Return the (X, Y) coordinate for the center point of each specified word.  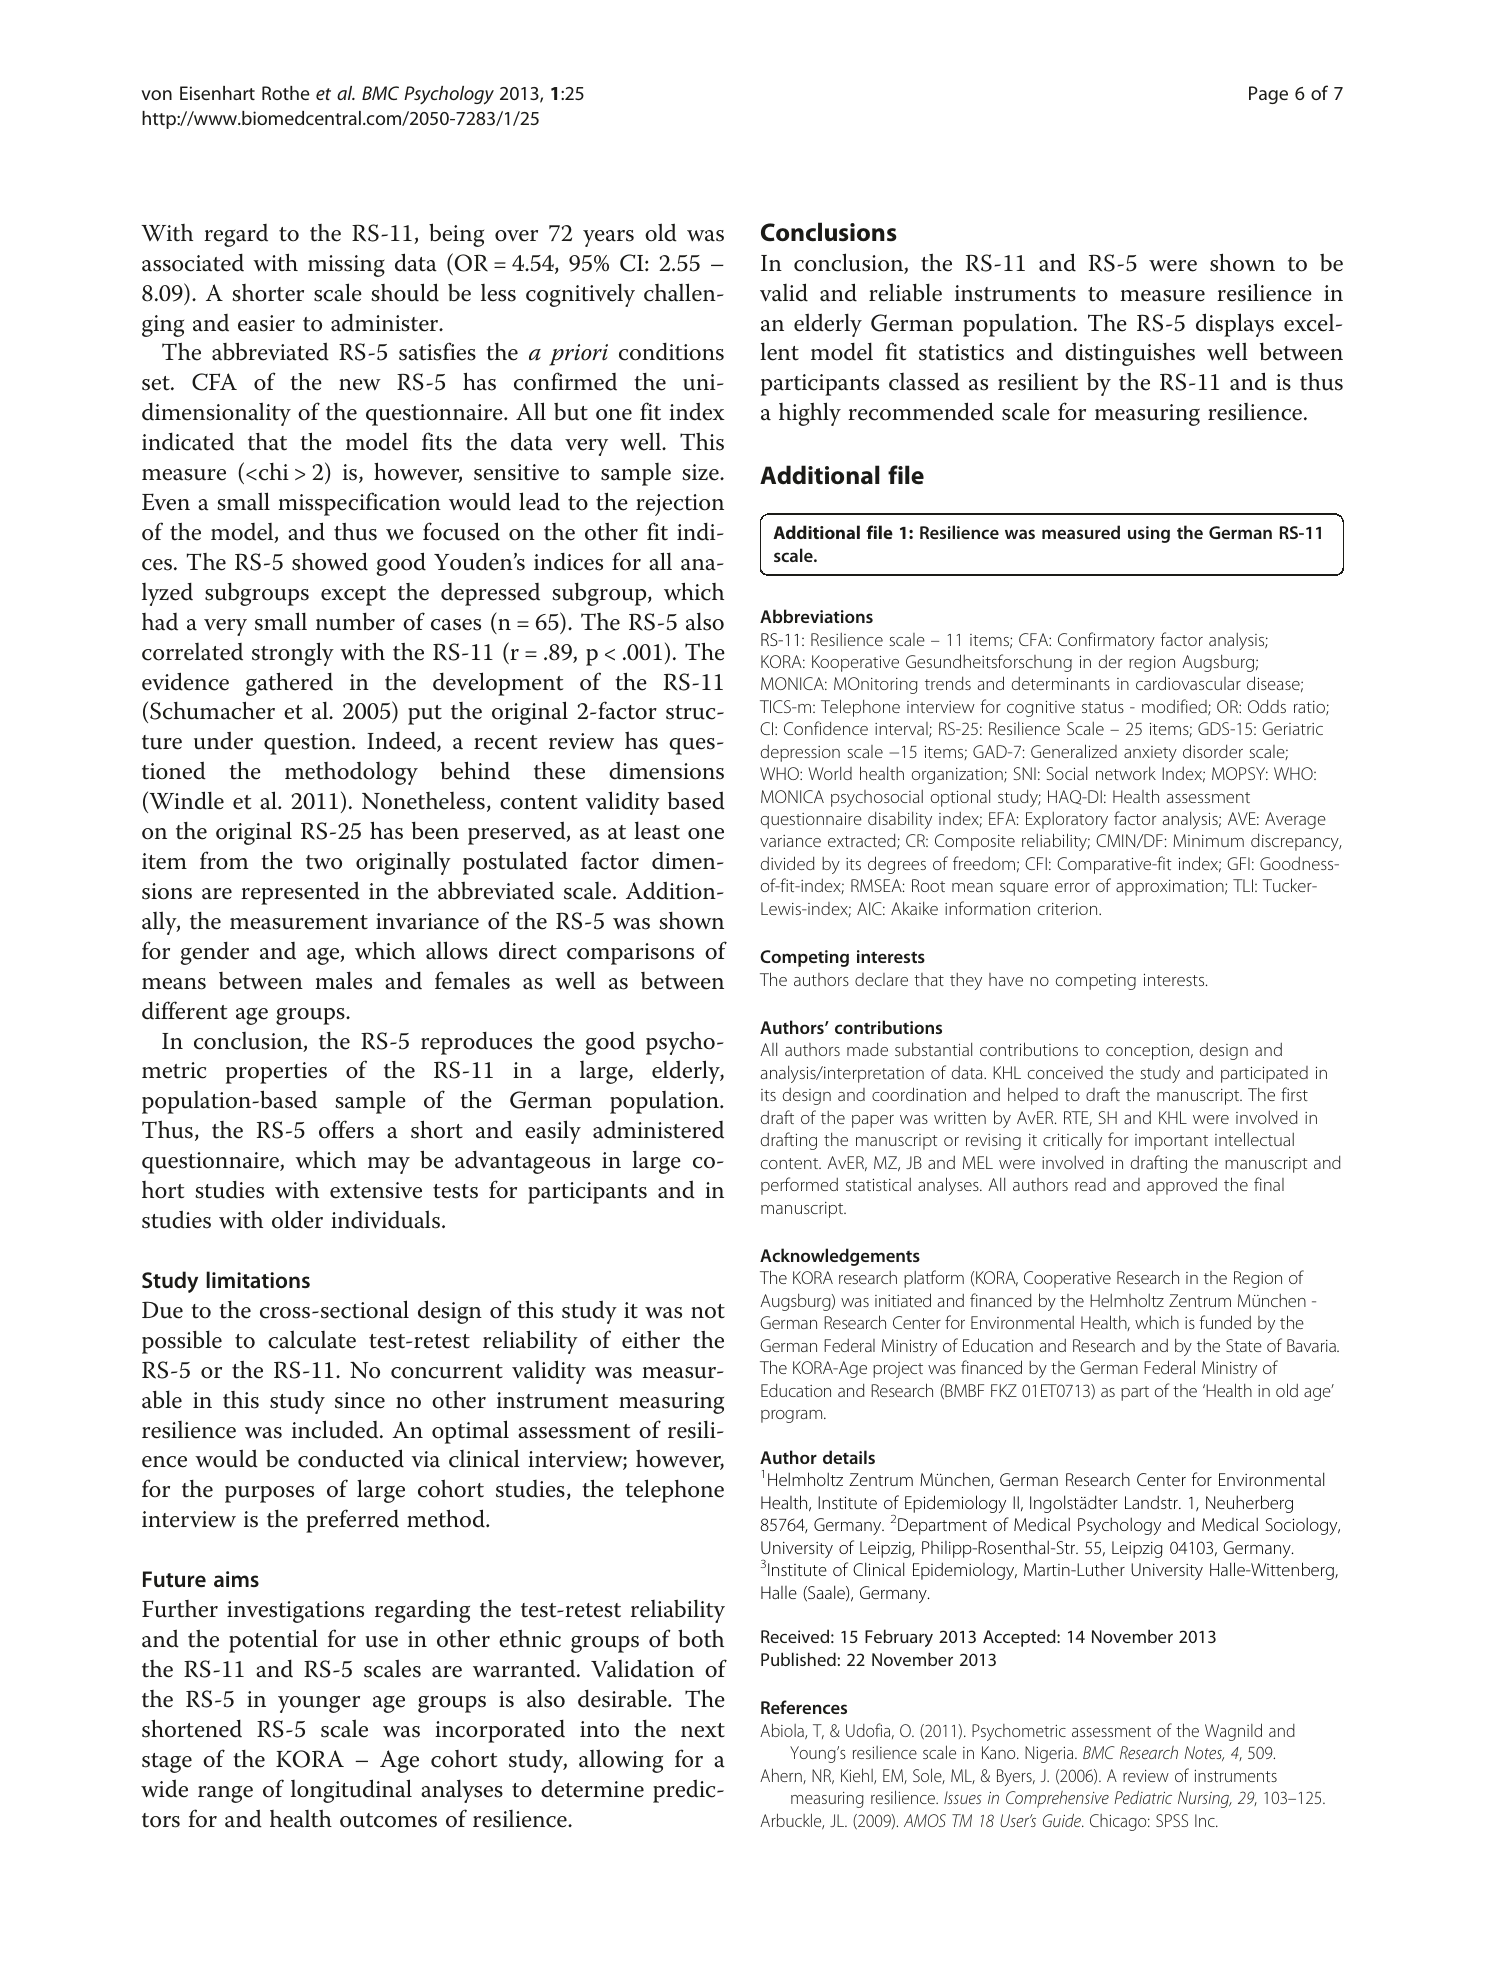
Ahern (782, 1776)
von (156, 95)
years (608, 238)
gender (215, 953)
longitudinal (351, 1791)
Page (1268, 95)
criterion (1069, 909)
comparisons (630, 954)
